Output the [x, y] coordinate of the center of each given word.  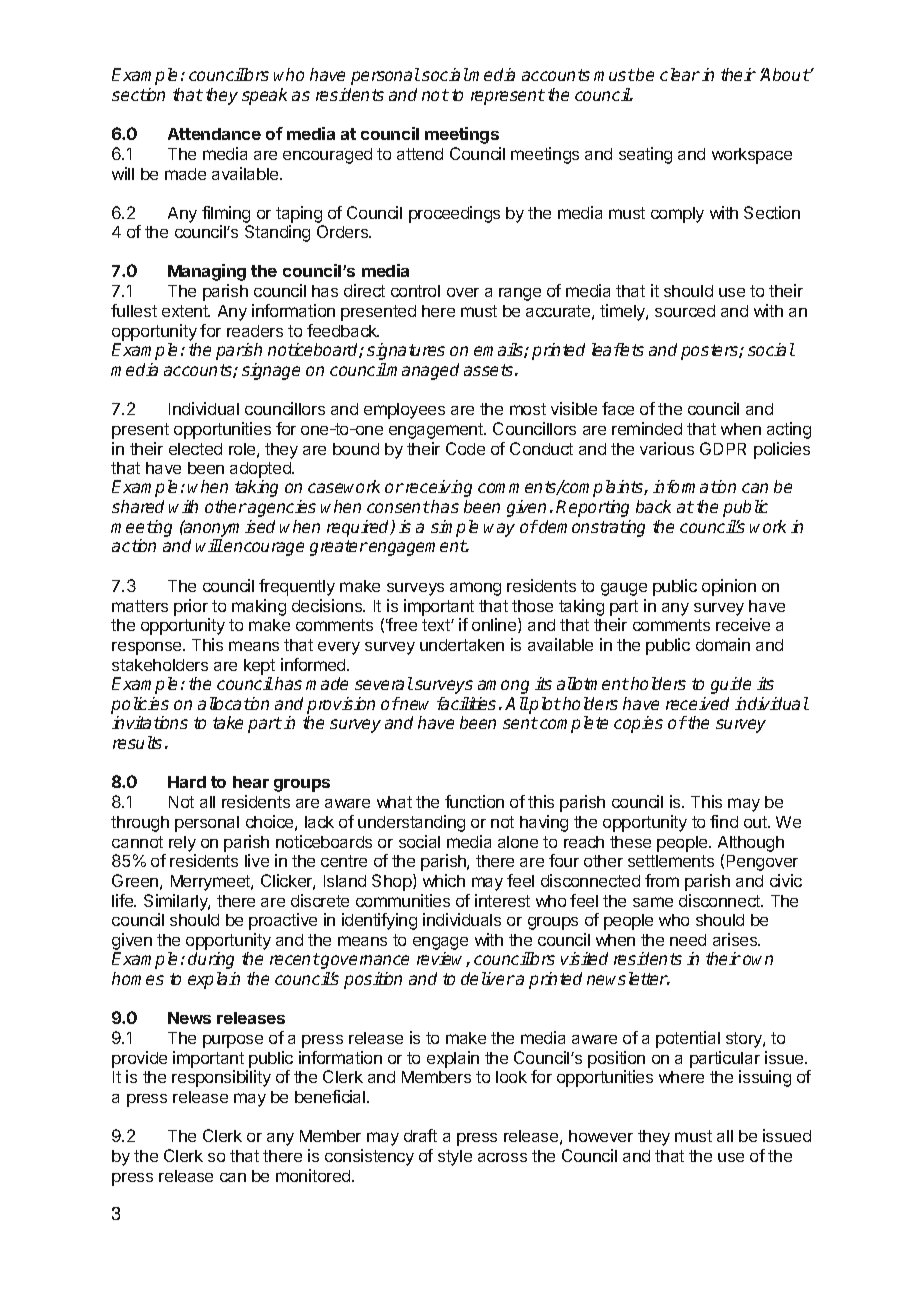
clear [680, 74]
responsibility [221, 1078]
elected [195, 449]
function [474, 801]
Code [465, 448]
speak [264, 96]
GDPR [723, 448]
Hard [187, 782]
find [724, 821]
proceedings [454, 214]
